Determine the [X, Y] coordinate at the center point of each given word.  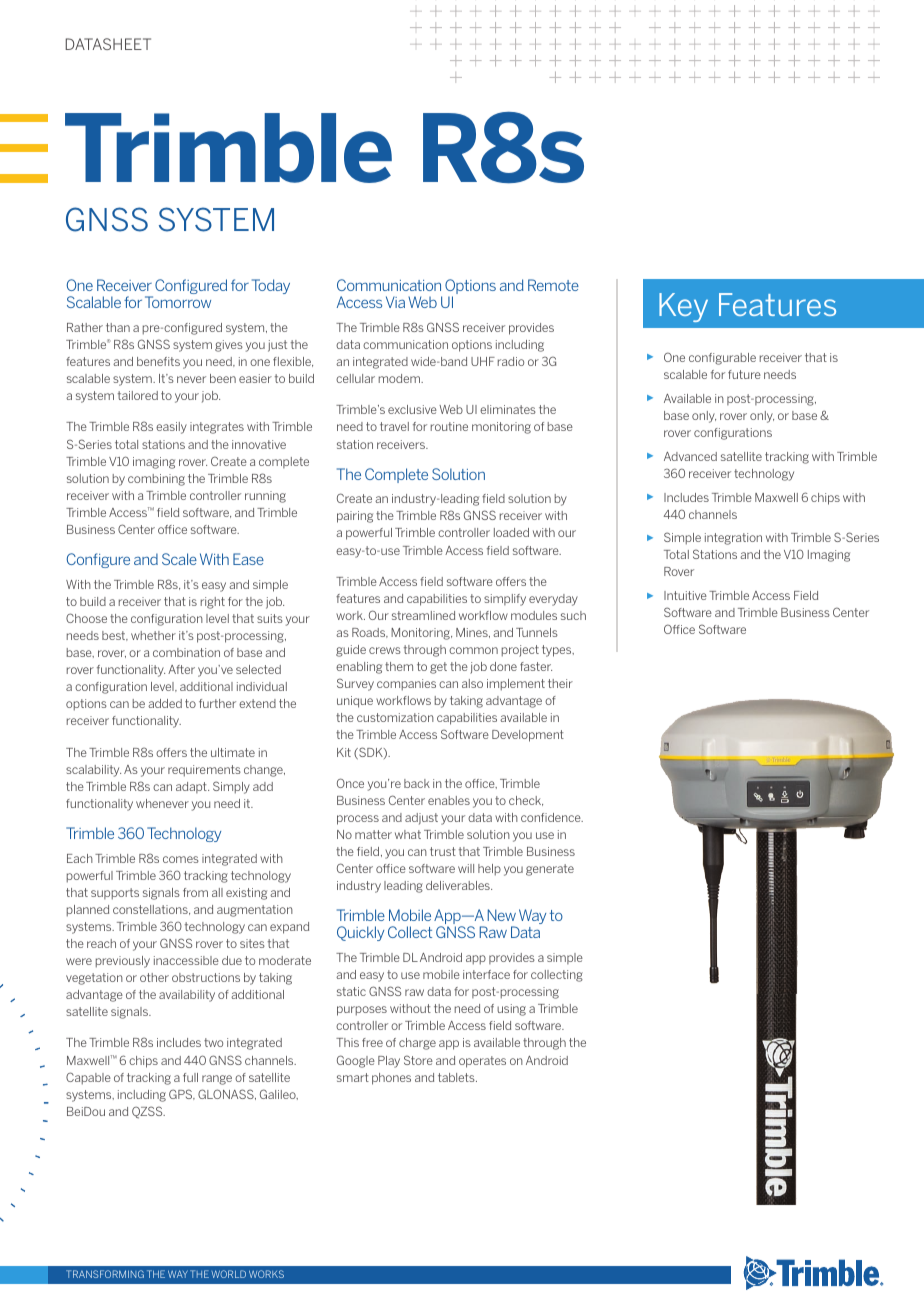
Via [395, 302]
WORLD [229, 1274]
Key [683, 307]
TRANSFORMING [105, 1274]
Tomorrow [178, 302]
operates [482, 1062]
